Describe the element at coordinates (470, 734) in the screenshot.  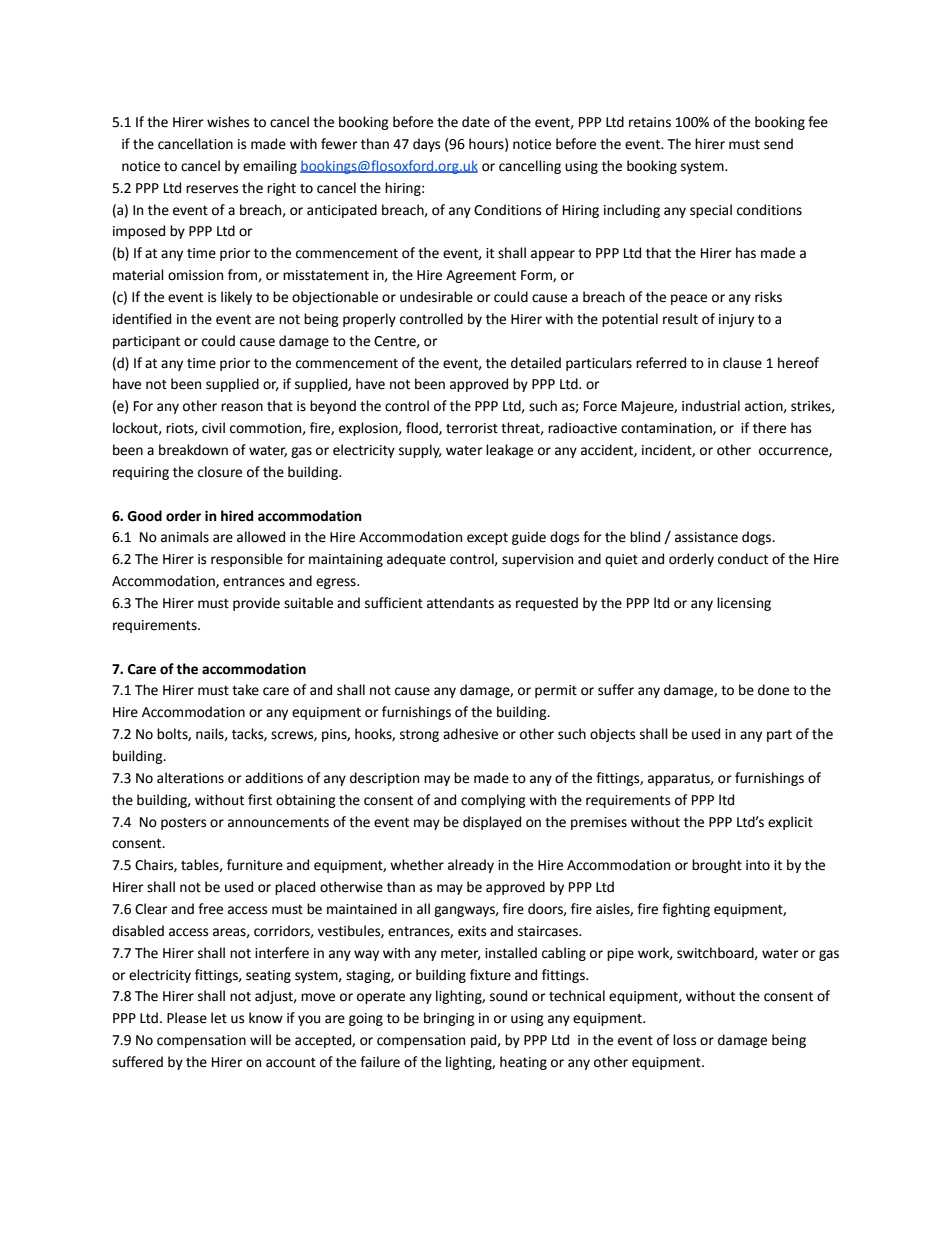
I see `adhesive` at that location.
